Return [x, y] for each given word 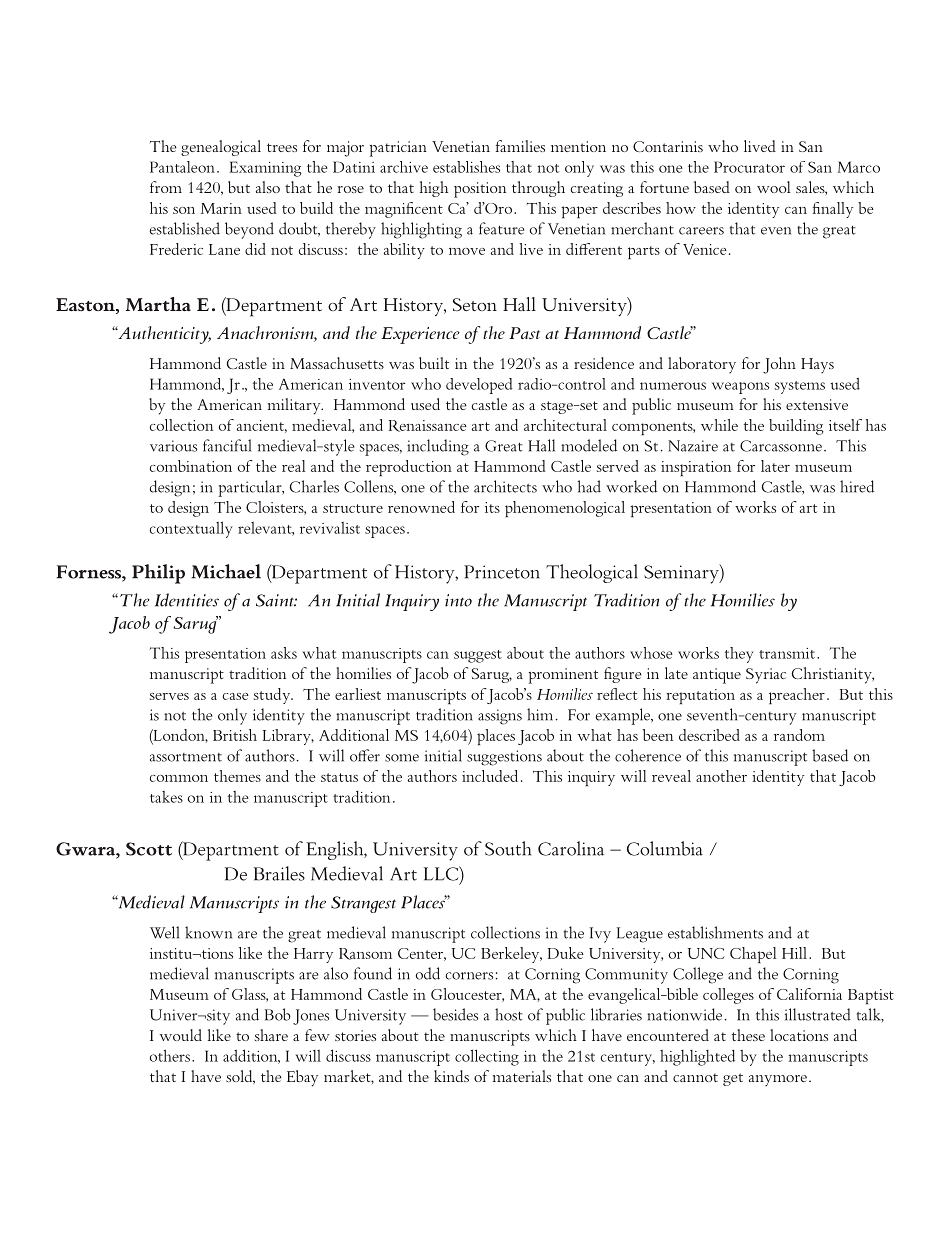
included [490, 776]
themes [237, 776]
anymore [778, 1080]
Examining [266, 169]
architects [505, 486]
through [538, 189]
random [799, 735]
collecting [487, 1057]
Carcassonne [781, 446]
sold [240, 1077]
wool [773, 187]
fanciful [227, 445]
